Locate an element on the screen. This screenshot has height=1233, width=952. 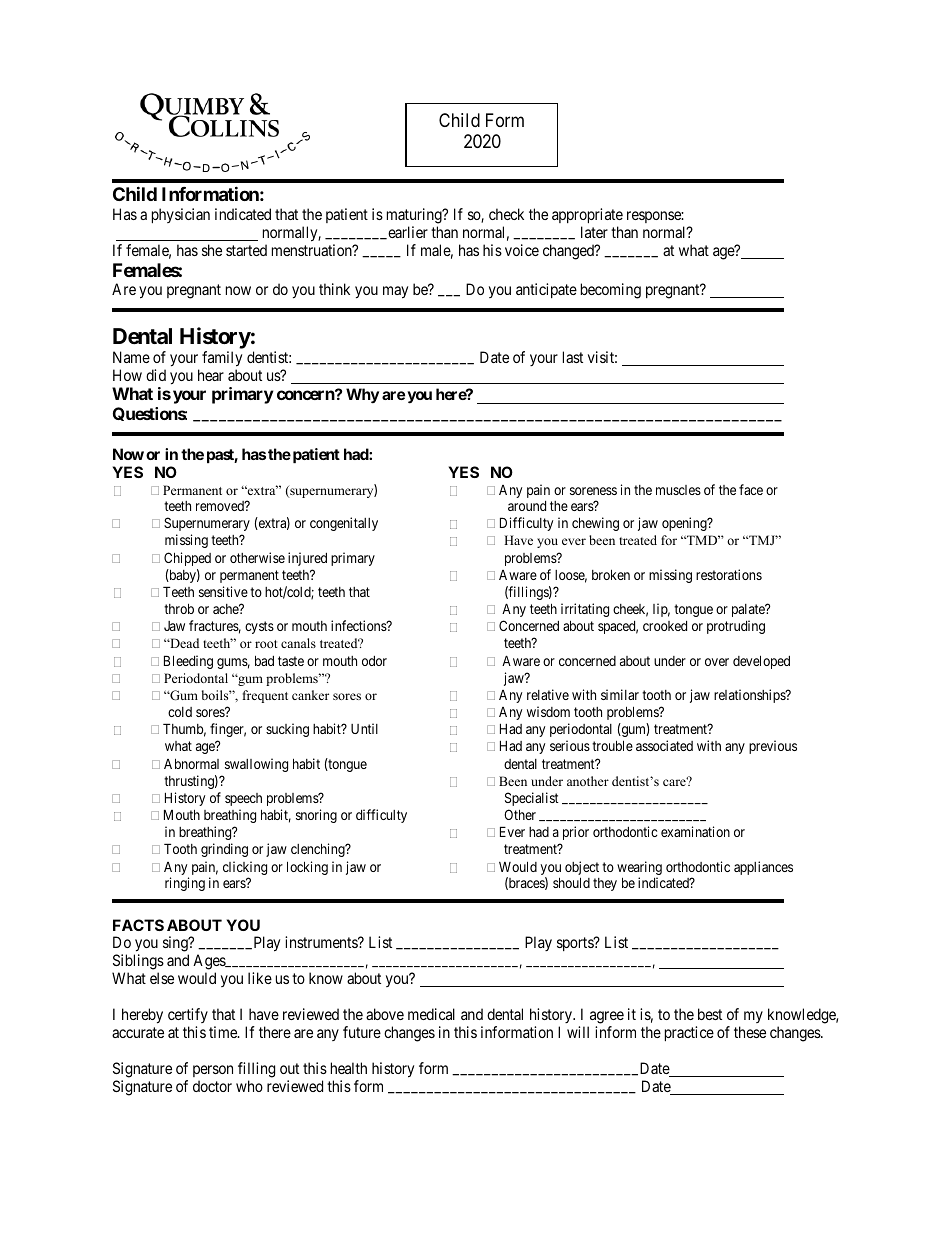
hear is located at coordinates (211, 375).
